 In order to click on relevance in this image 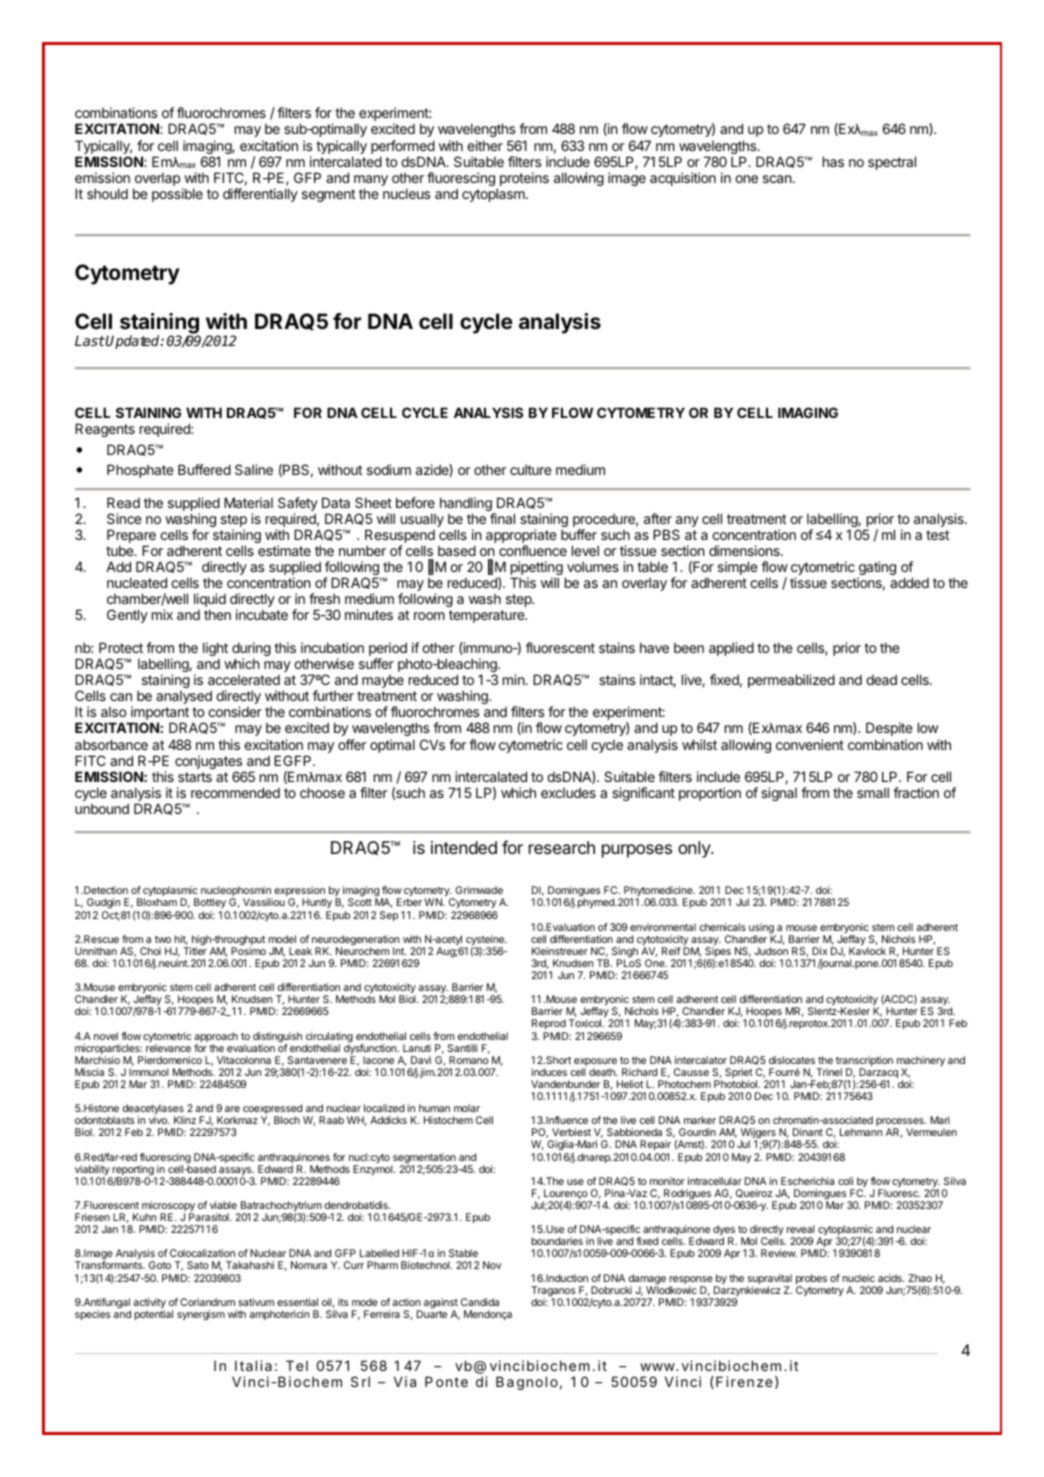, I will do `click(168, 1048)`.
